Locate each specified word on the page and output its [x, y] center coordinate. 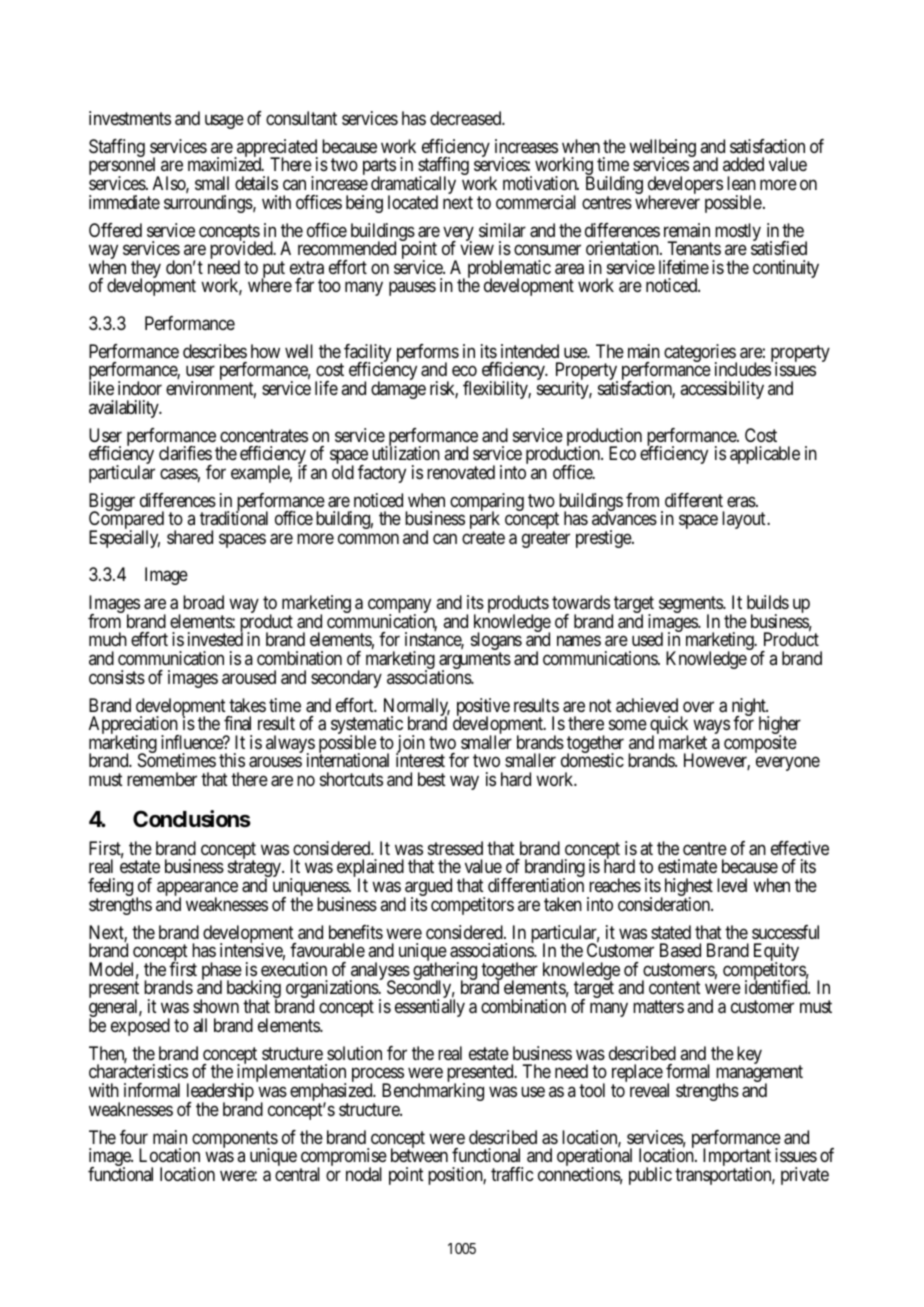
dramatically [413, 186]
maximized [226, 164]
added [743, 164]
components [235, 1140]
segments [691, 606]
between [419, 1154]
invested [215, 639]
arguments [474, 662]
